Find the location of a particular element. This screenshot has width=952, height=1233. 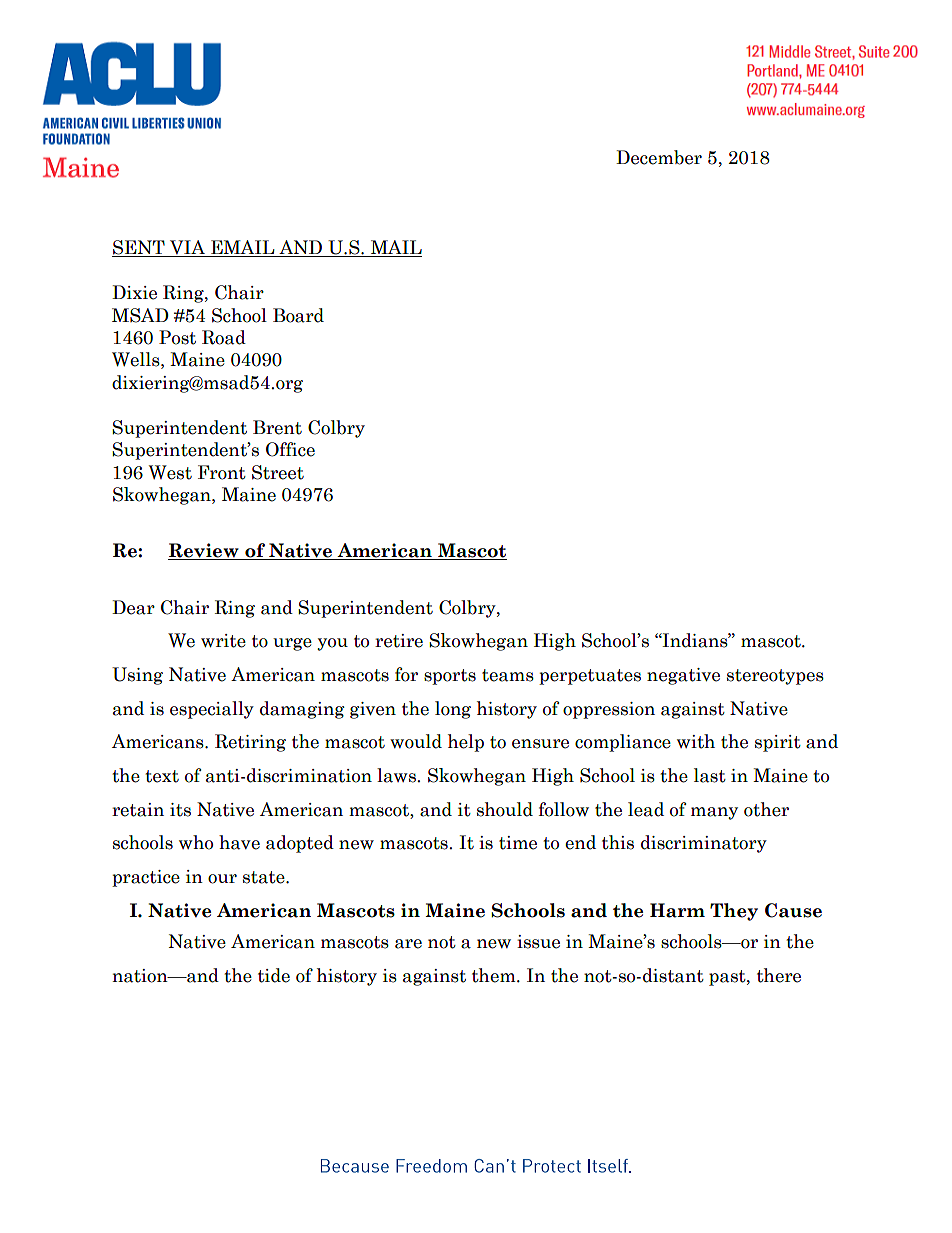

last is located at coordinates (710, 775).
